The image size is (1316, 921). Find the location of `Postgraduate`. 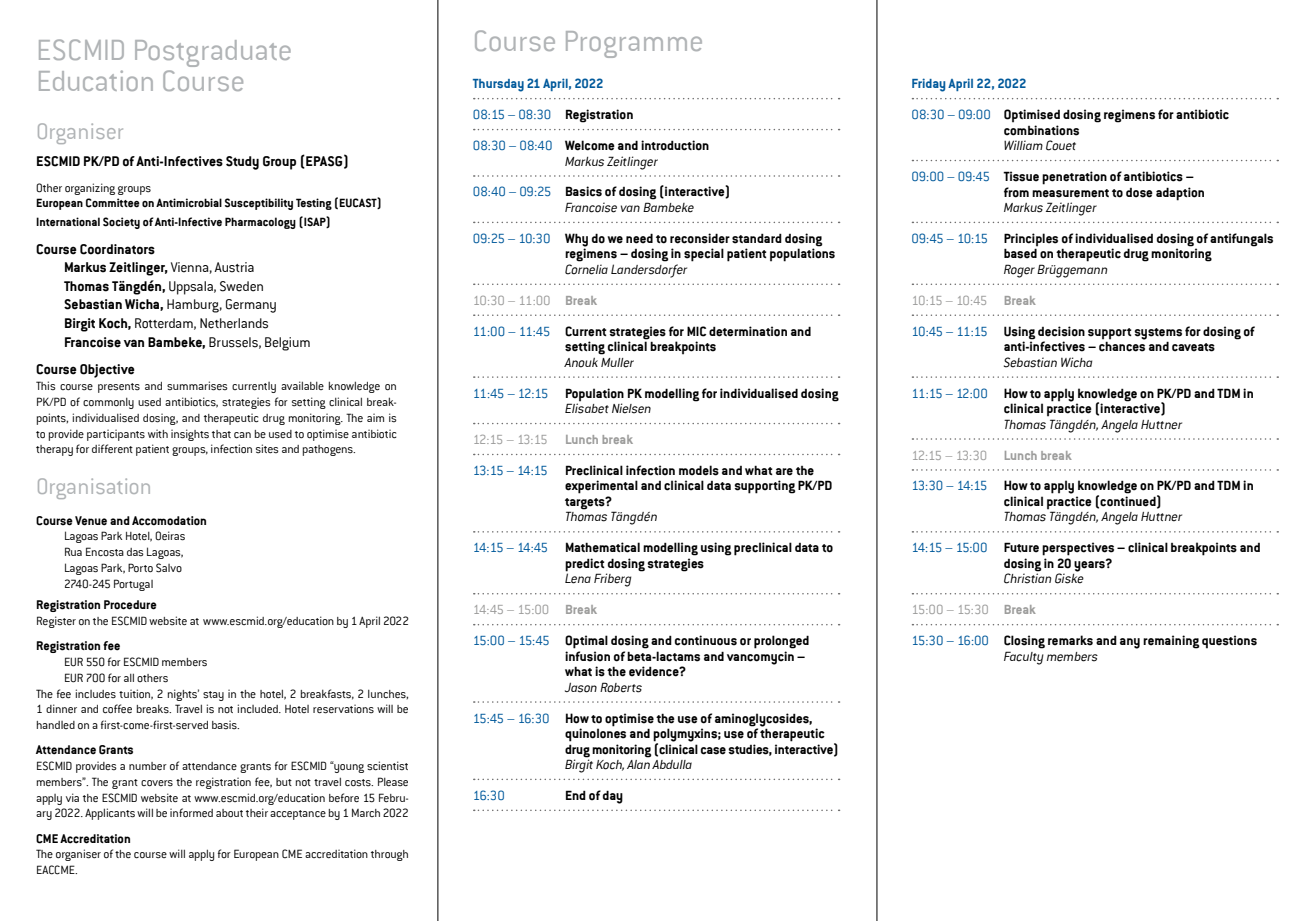

Postgraduate is located at coordinates (213, 53).
